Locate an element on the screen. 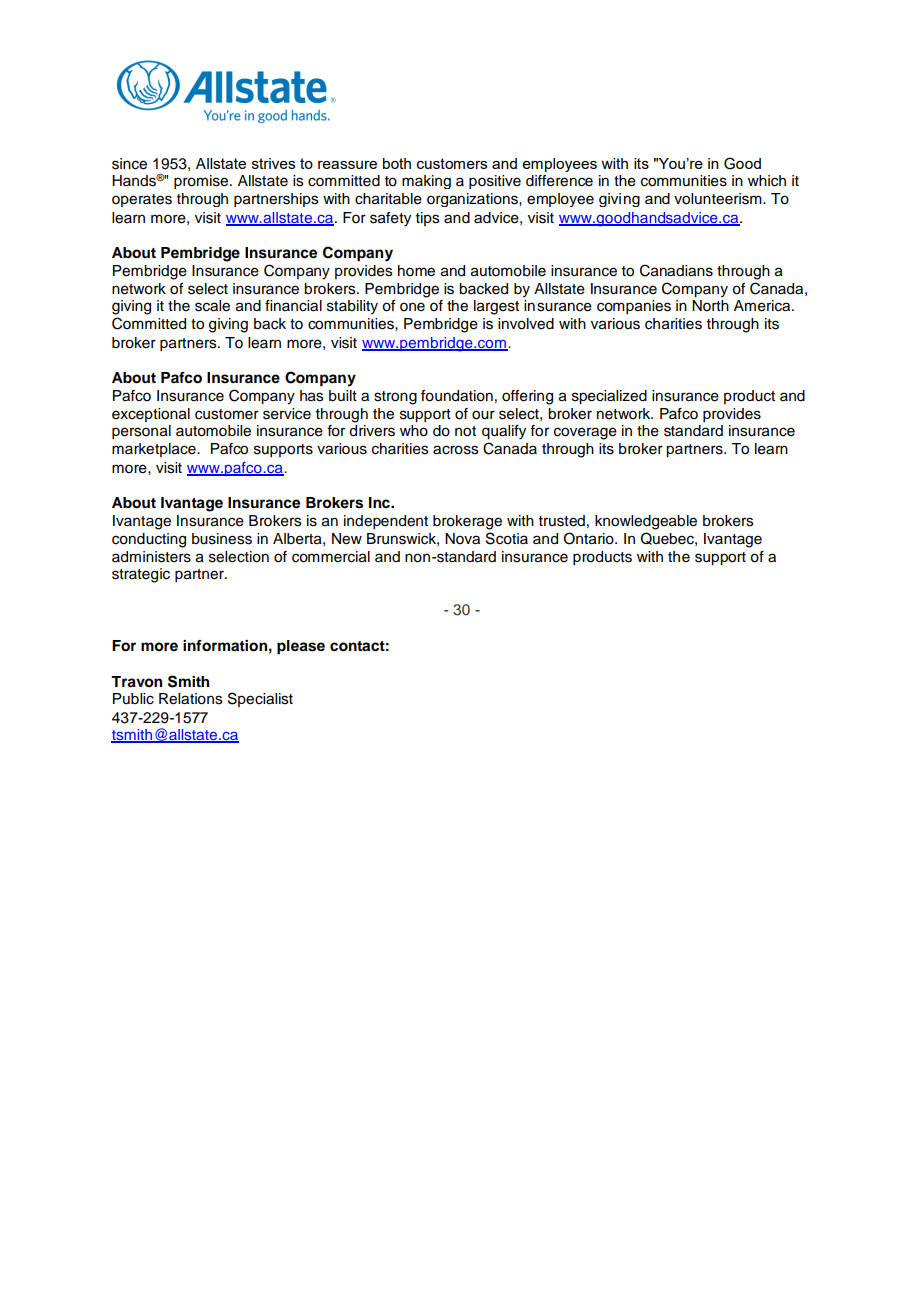  please is located at coordinates (301, 647).
